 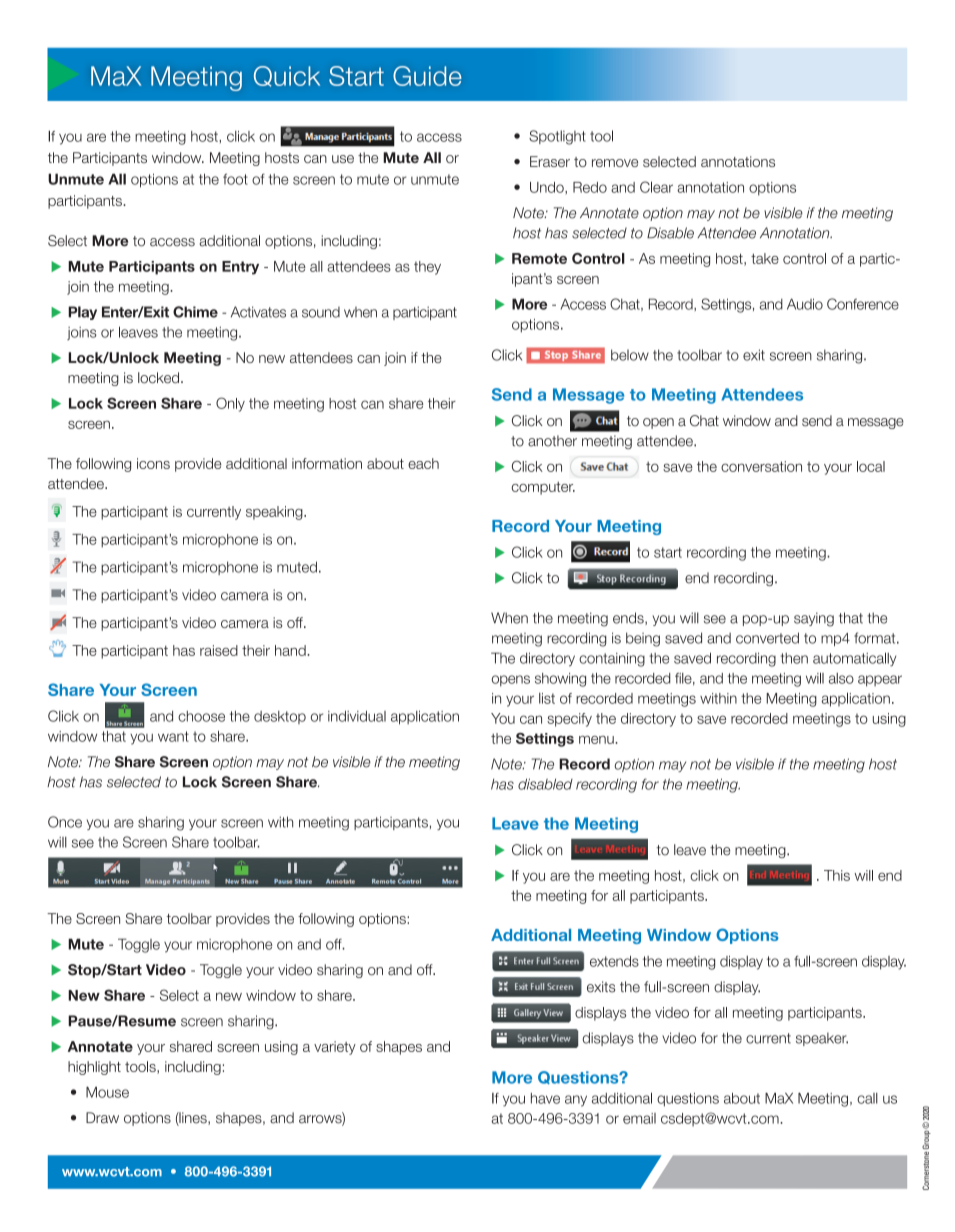 What do you see at coordinates (814, 619) in the screenshot?
I see `saying` at bounding box center [814, 619].
